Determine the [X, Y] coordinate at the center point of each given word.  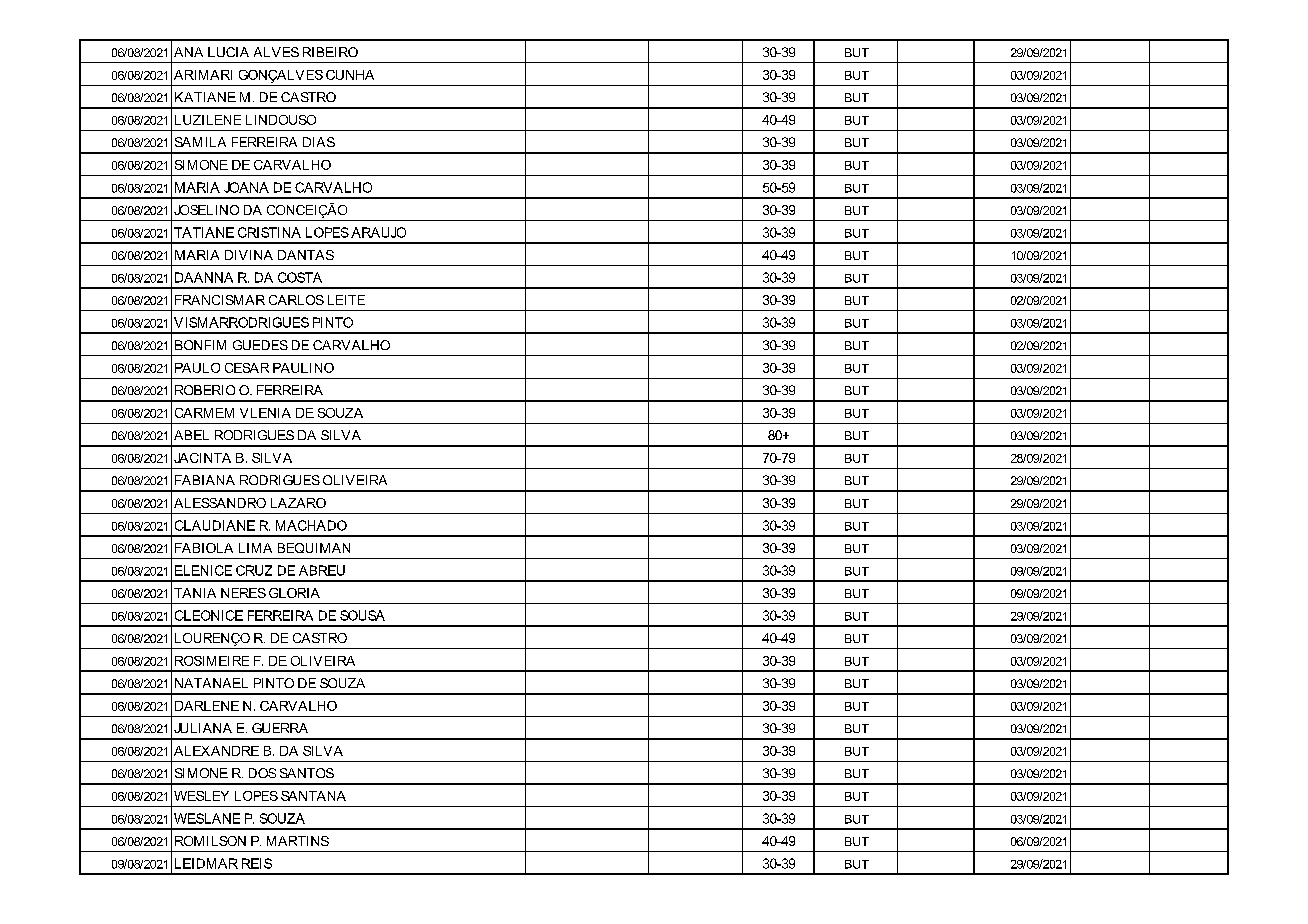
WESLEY [201, 796]
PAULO [197, 368]
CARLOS [296, 300]
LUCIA [228, 52]
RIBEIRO [330, 52]
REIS [257, 863]
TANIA [195, 593]
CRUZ [254, 570]
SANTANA [313, 796]
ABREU [322, 570]
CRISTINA [269, 232]
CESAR [247, 368]
